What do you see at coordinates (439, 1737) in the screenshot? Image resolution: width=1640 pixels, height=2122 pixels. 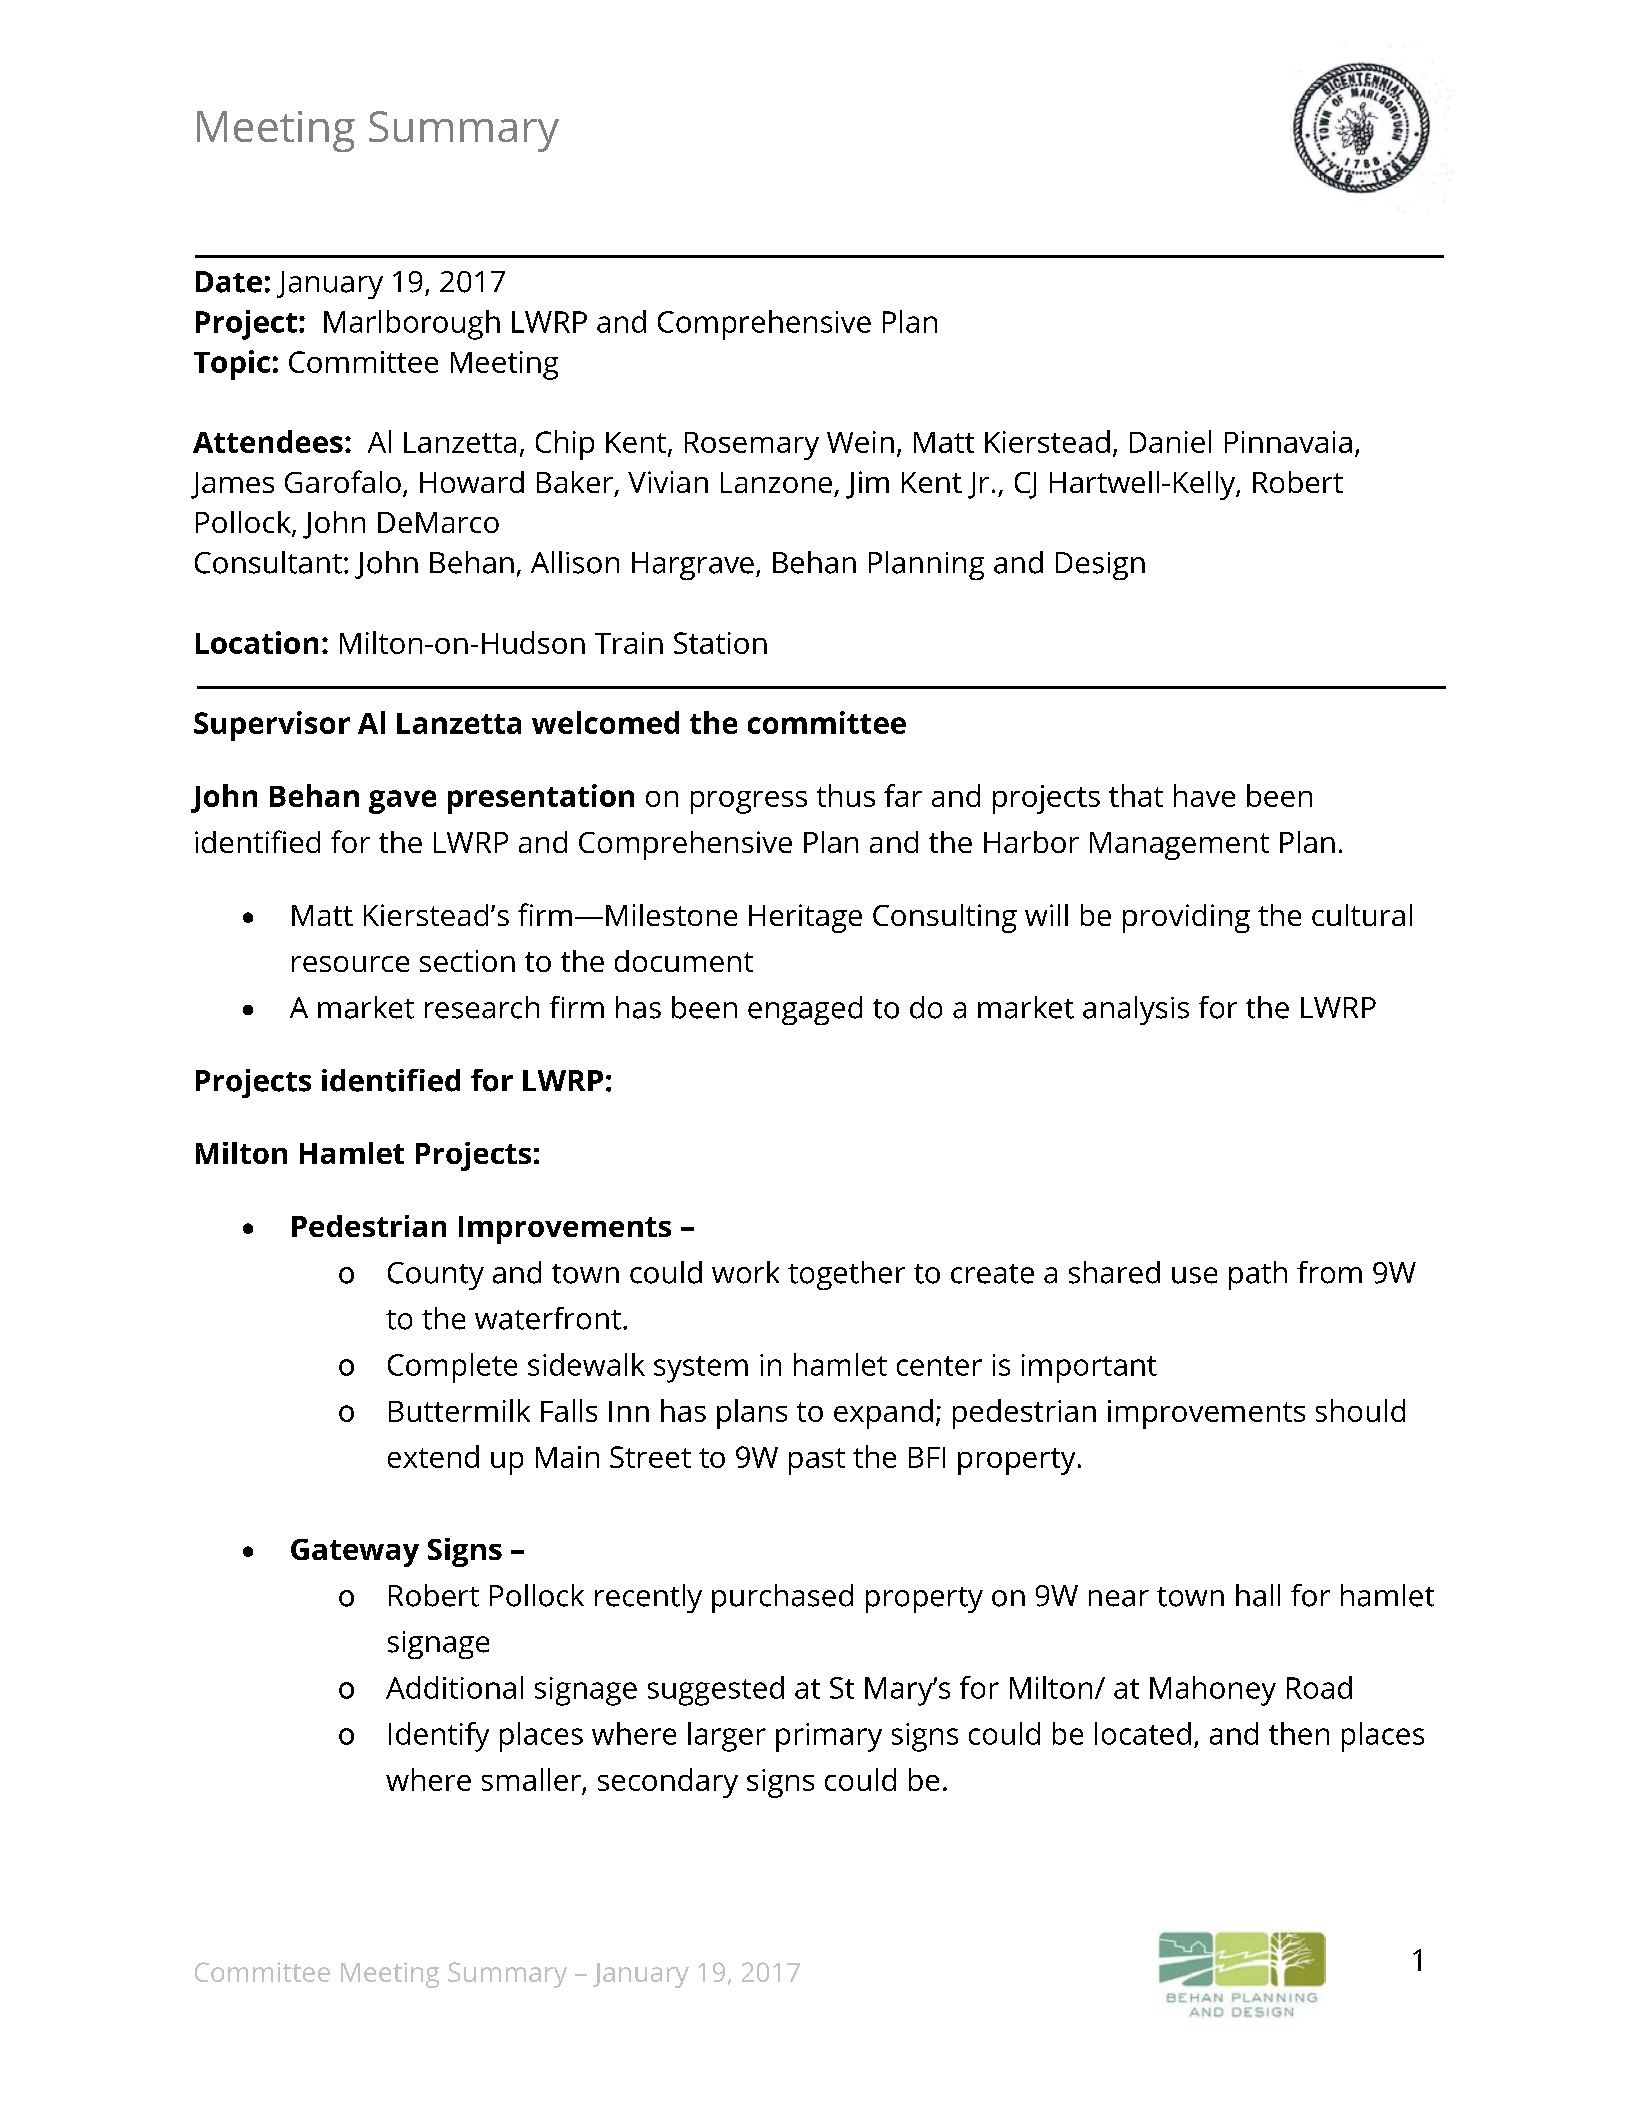 I see `Identify` at bounding box center [439, 1737].
